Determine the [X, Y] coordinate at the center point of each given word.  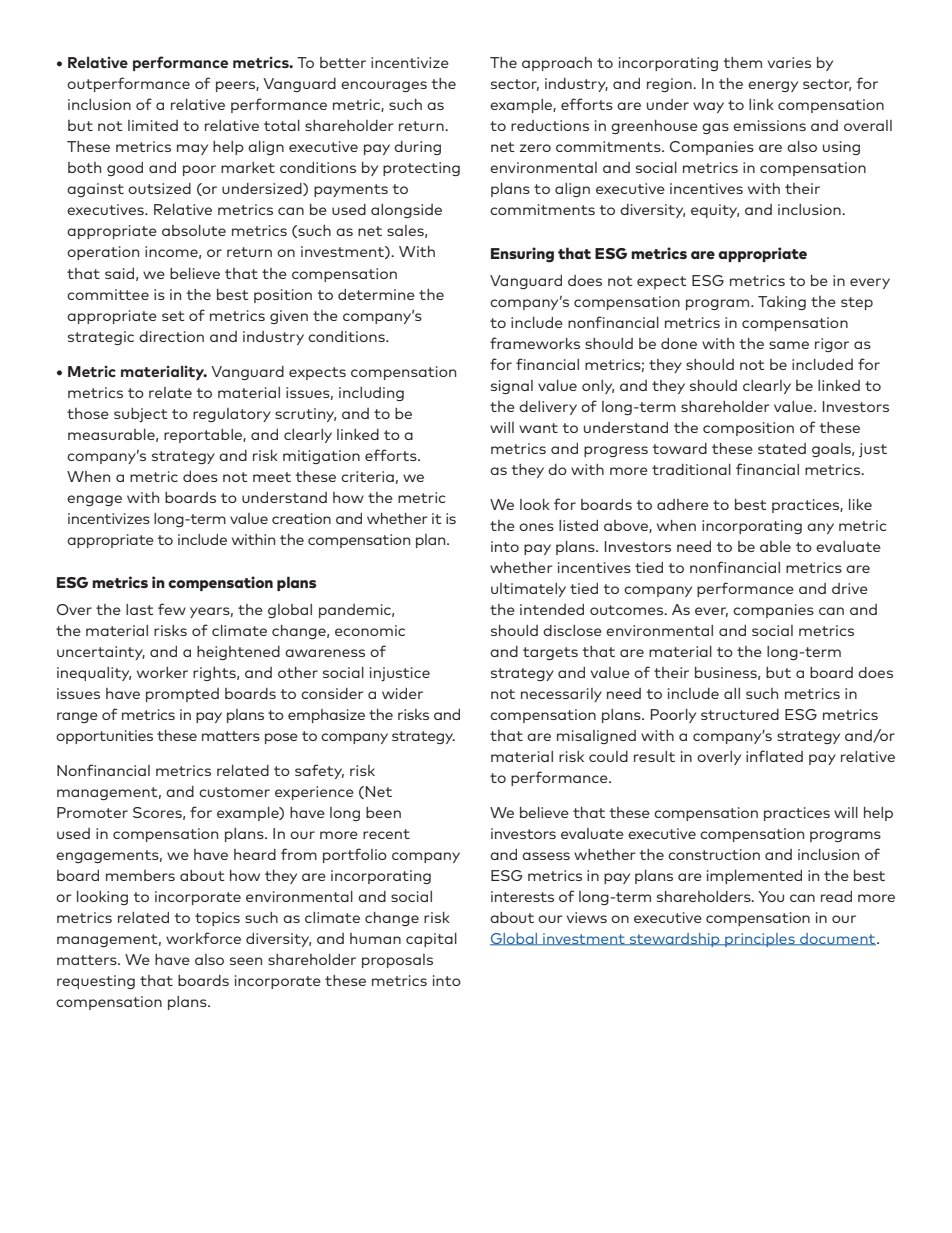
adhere [683, 504]
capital [431, 940]
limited [153, 125]
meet [272, 477]
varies [789, 62]
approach [557, 64]
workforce [203, 938]
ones [536, 527]
